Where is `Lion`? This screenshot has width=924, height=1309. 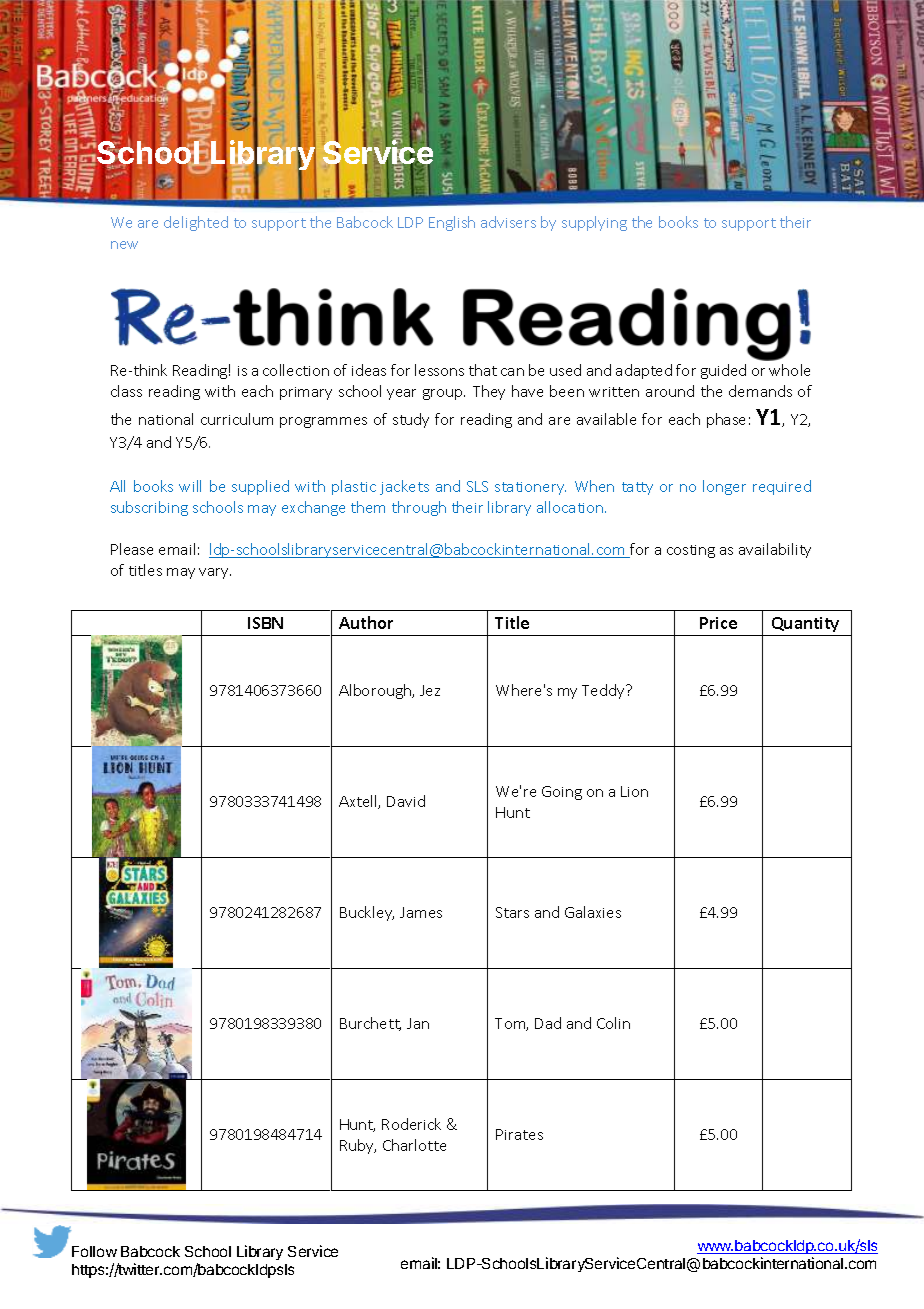
Lion is located at coordinates (634, 791).
